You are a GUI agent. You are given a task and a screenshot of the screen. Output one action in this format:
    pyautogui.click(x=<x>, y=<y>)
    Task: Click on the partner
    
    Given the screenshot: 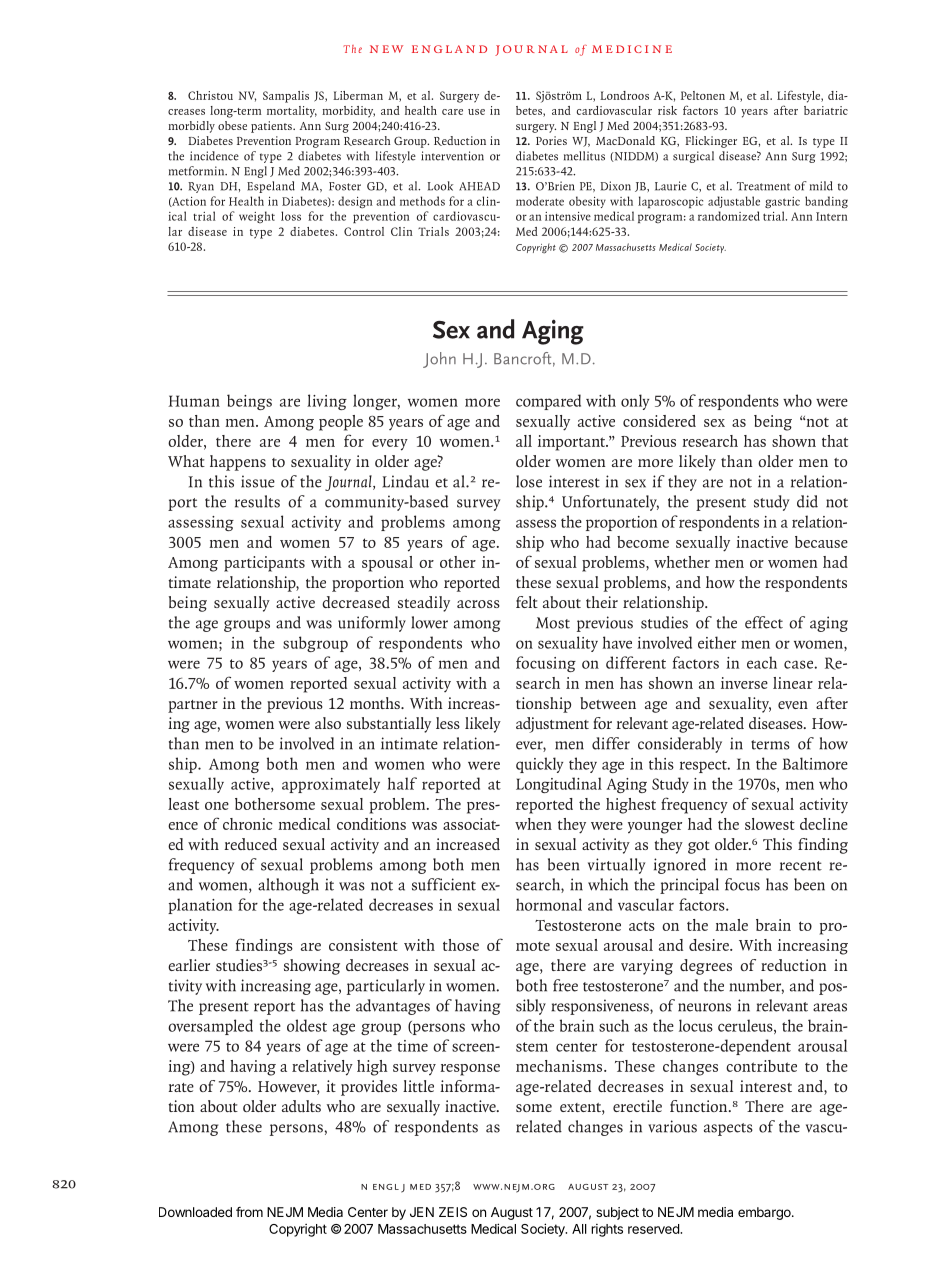 What is the action you would take?
    pyautogui.click(x=193, y=706)
